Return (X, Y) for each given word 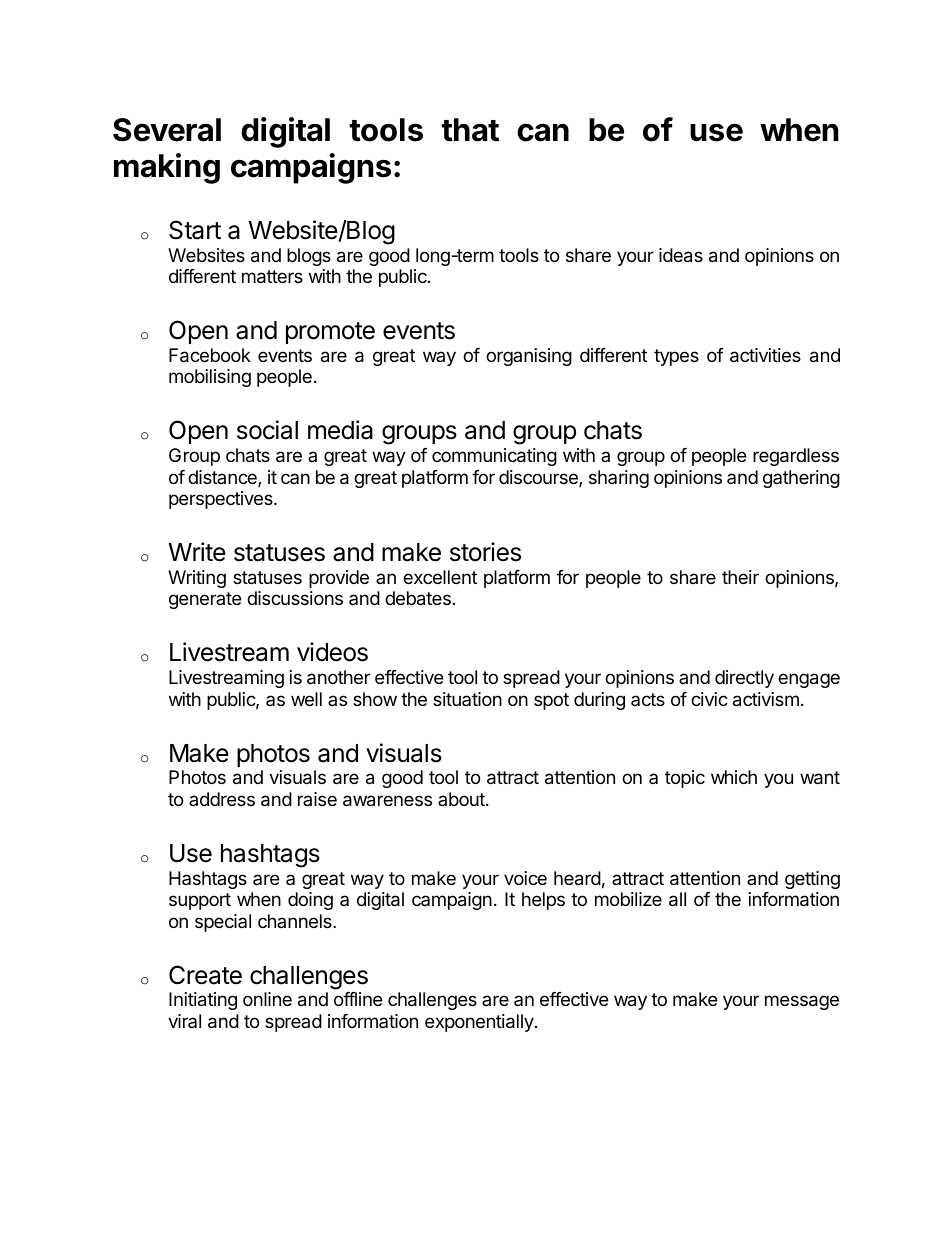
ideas (681, 255)
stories (485, 552)
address (222, 799)
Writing (197, 579)
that (470, 130)
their (740, 577)
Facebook (210, 355)
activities (765, 355)
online (267, 999)
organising (529, 357)
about (462, 799)
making (167, 168)
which (734, 777)
